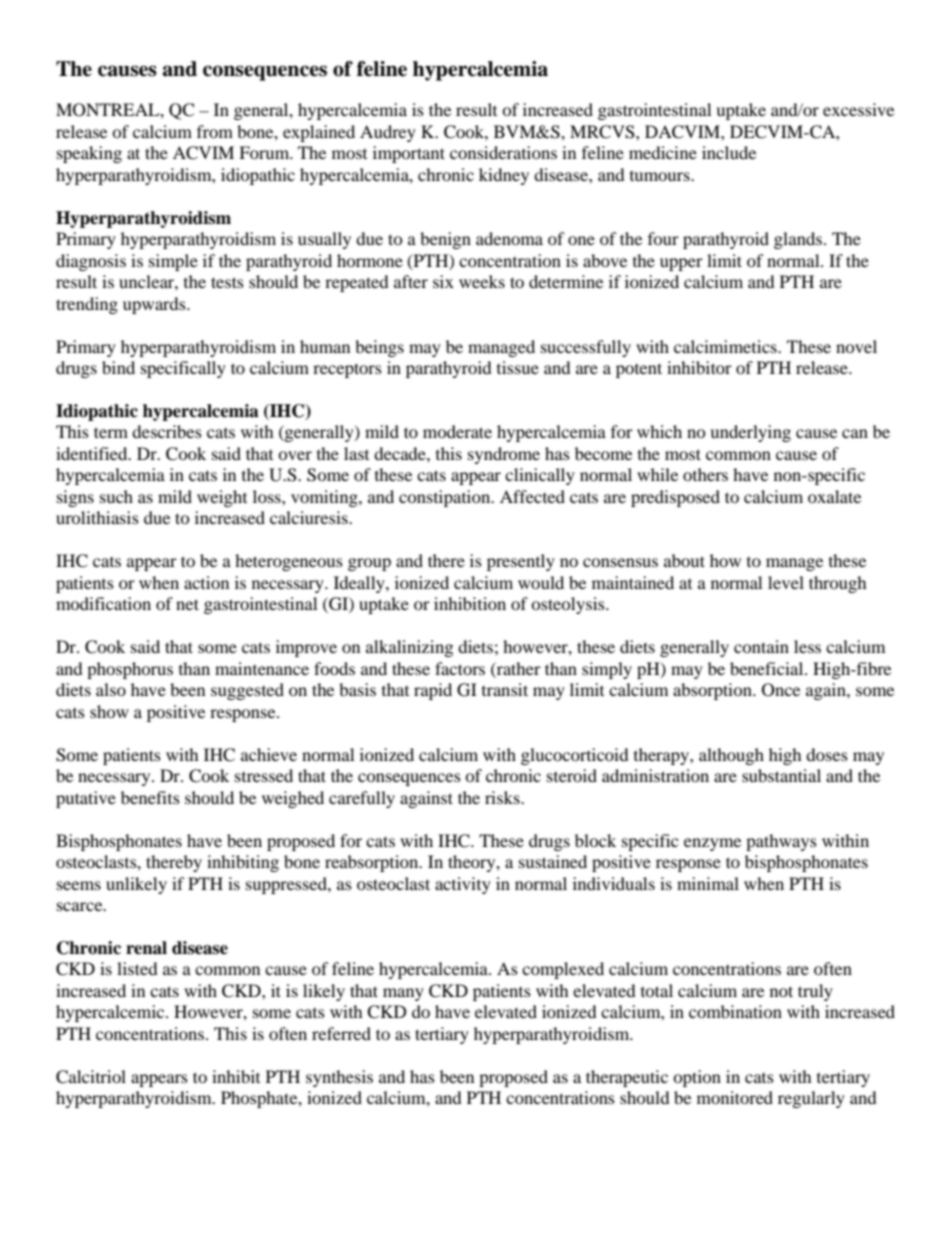 The width and height of the screenshot is (952, 1233). What do you see at coordinates (750, 433) in the screenshot?
I see `underlying` at bounding box center [750, 433].
